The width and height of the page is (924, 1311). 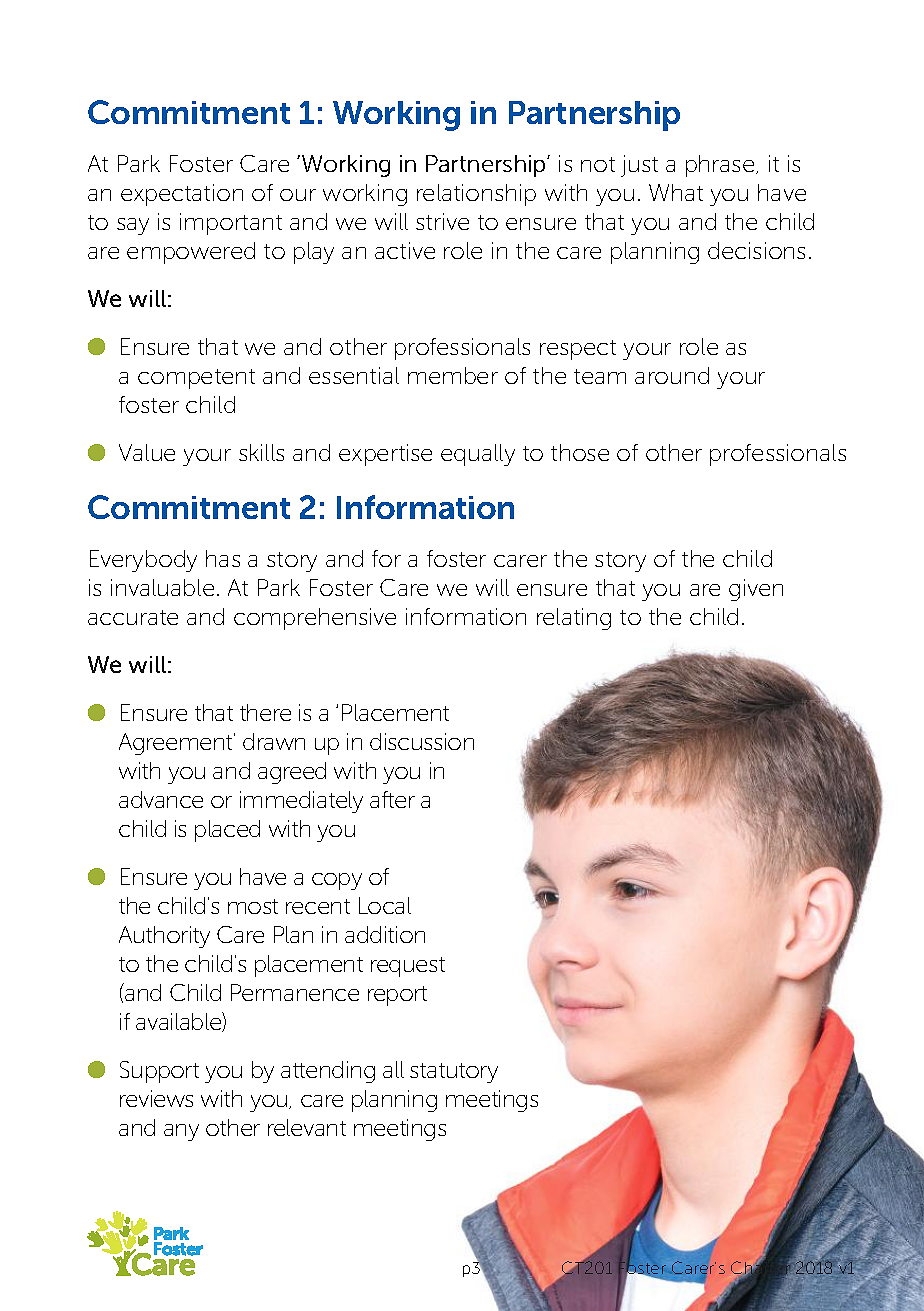 What do you see at coordinates (182, 195) in the page?
I see `expectation` at bounding box center [182, 195].
